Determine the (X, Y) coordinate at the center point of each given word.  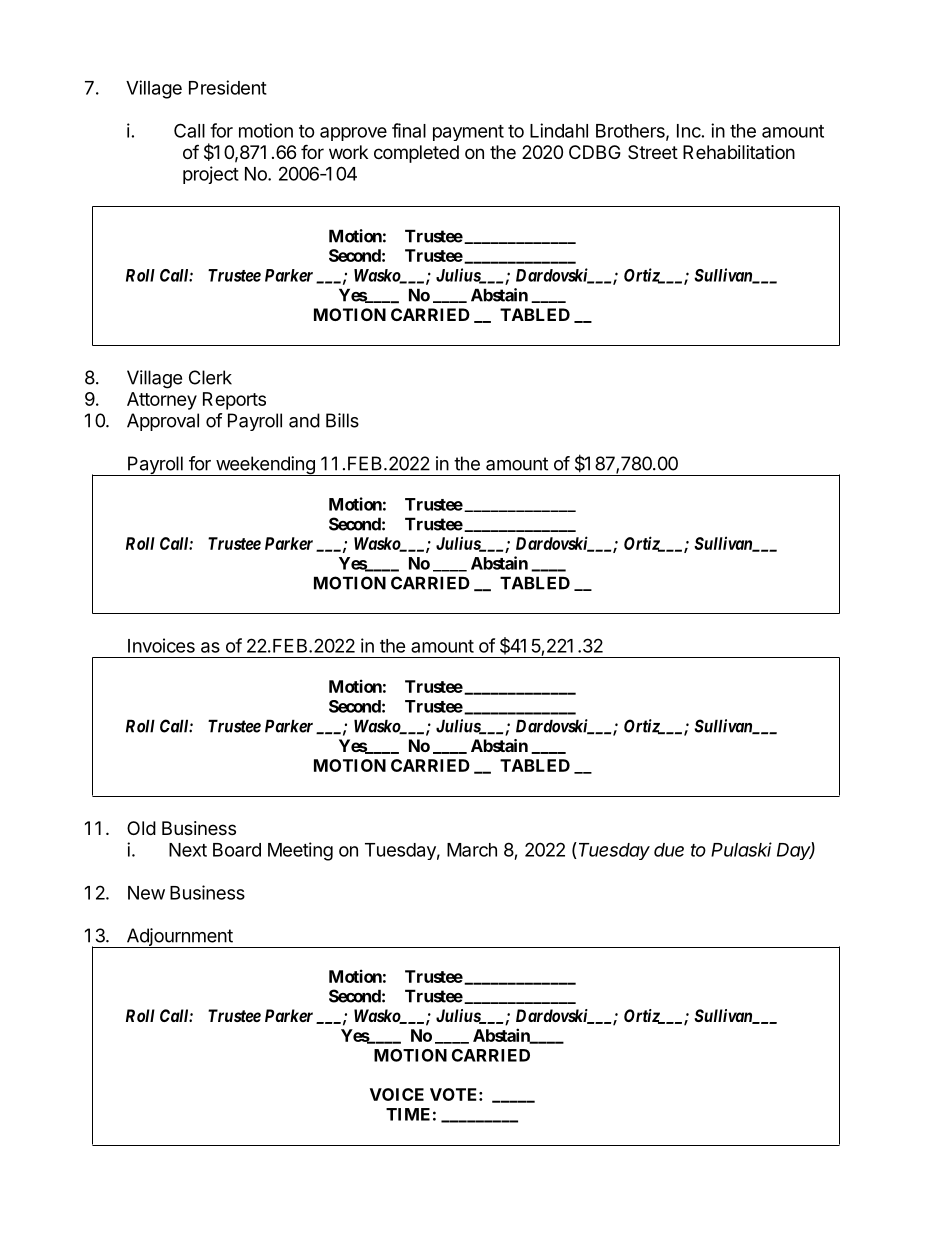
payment (468, 133)
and (304, 420)
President (228, 87)
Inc (689, 131)
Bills (342, 420)
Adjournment (179, 938)
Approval (163, 422)
